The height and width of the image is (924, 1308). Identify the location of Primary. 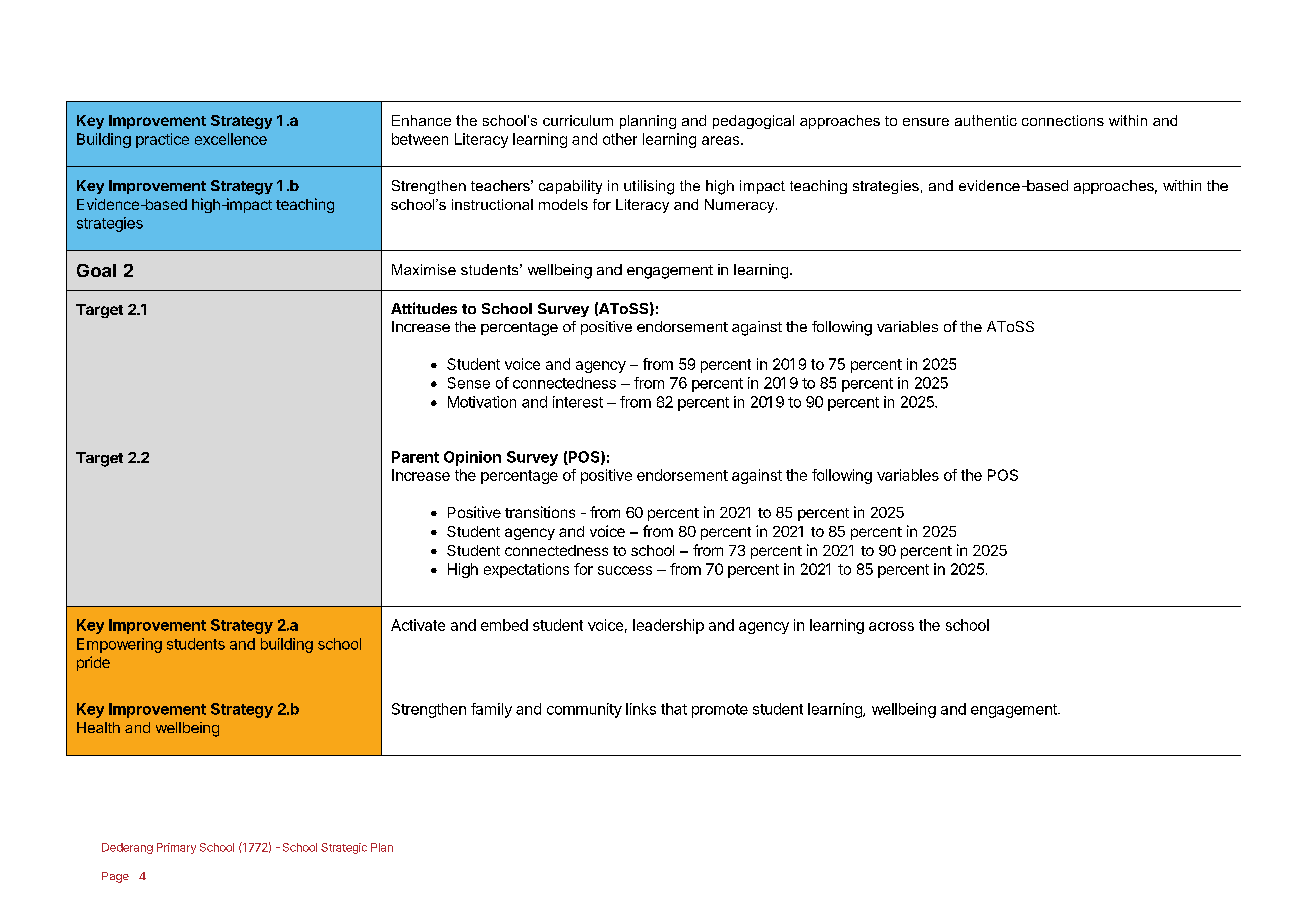
(176, 848).
